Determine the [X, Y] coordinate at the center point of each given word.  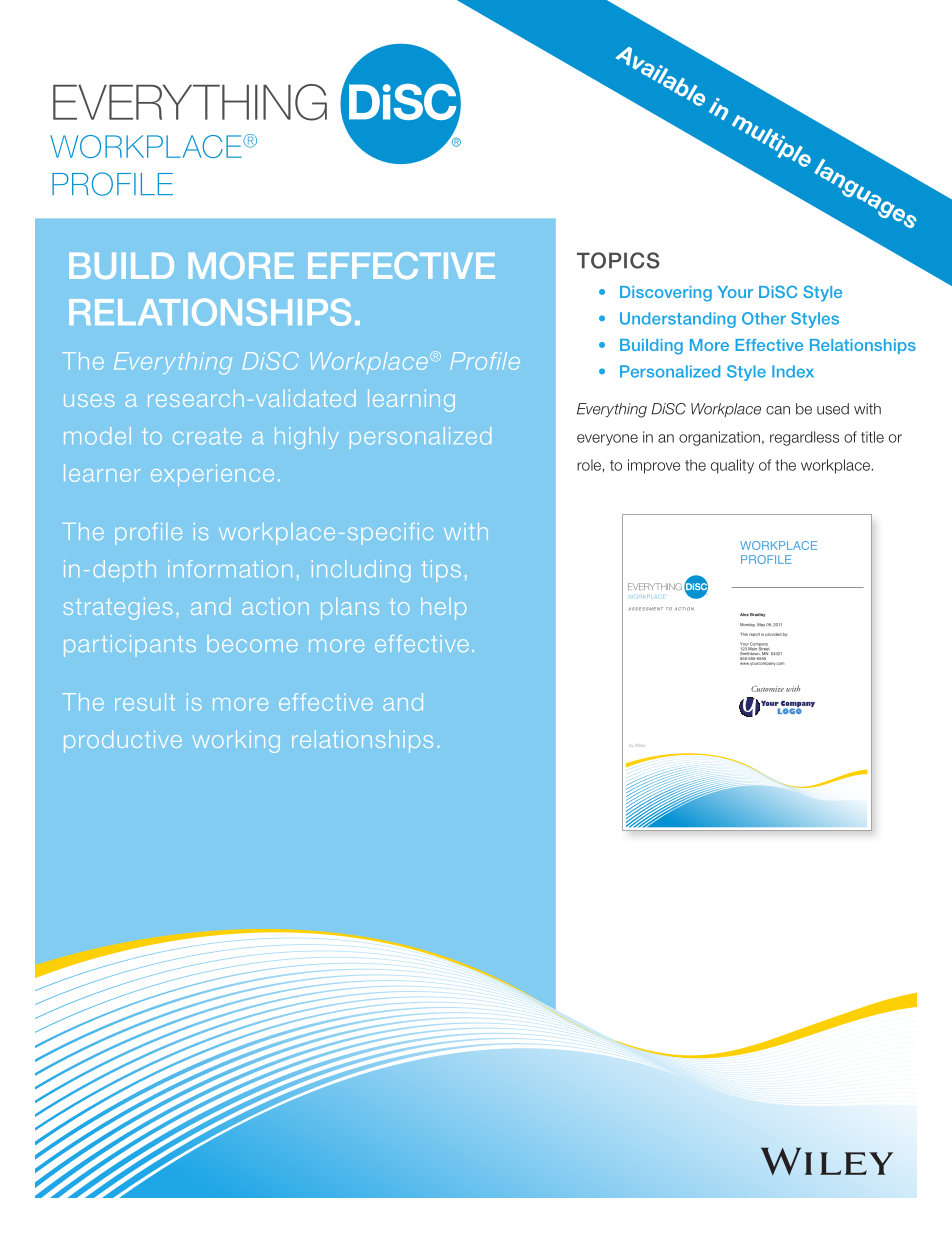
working [236, 741]
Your [735, 292]
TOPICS [618, 260]
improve [654, 466]
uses [89, 400]
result [145, 702]
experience [212, 475]
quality [732, 466]
